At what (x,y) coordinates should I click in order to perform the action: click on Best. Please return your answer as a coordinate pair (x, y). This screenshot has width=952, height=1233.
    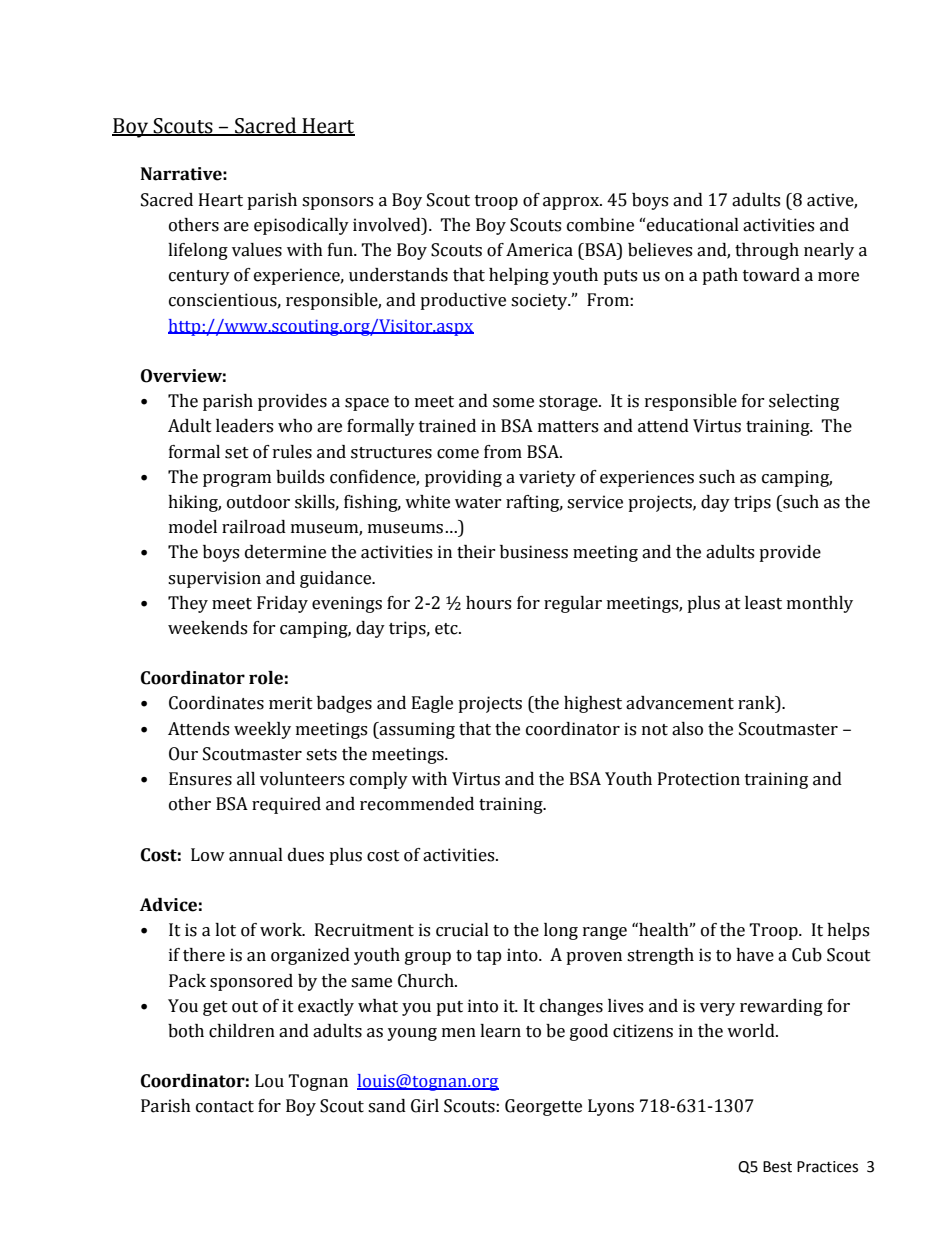
    Looking at the image, I should click on (777, 1167).
